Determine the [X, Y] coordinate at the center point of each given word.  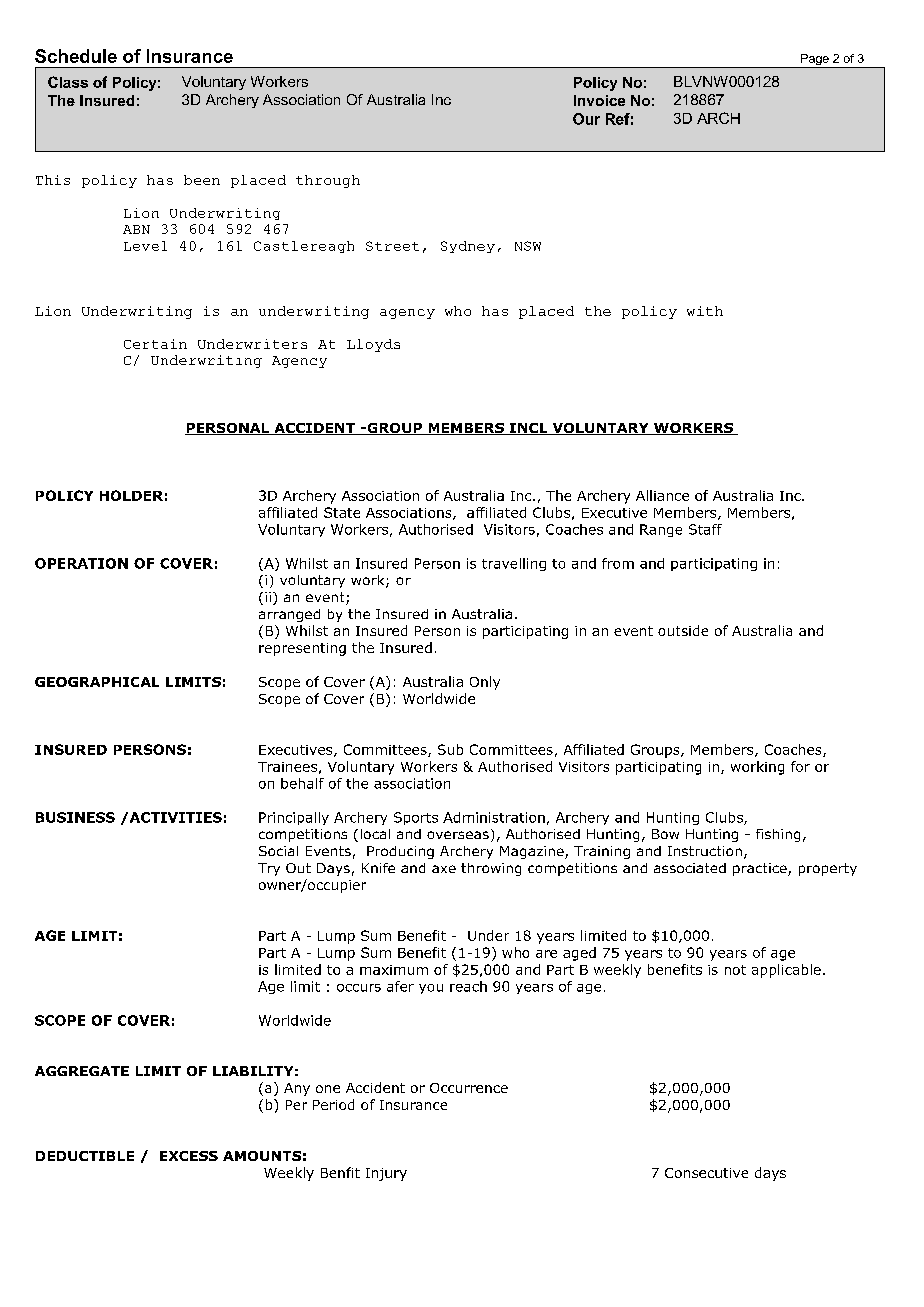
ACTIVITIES [174, 817]
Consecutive [706, 1173]
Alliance [662, 495]
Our [586, 119]
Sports [416, 818]
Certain [155, 344]
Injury [386, 1174]
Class [68, 82]
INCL [528, 429]
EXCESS [189, 1156]
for [800, 766]
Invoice [599, 100]
